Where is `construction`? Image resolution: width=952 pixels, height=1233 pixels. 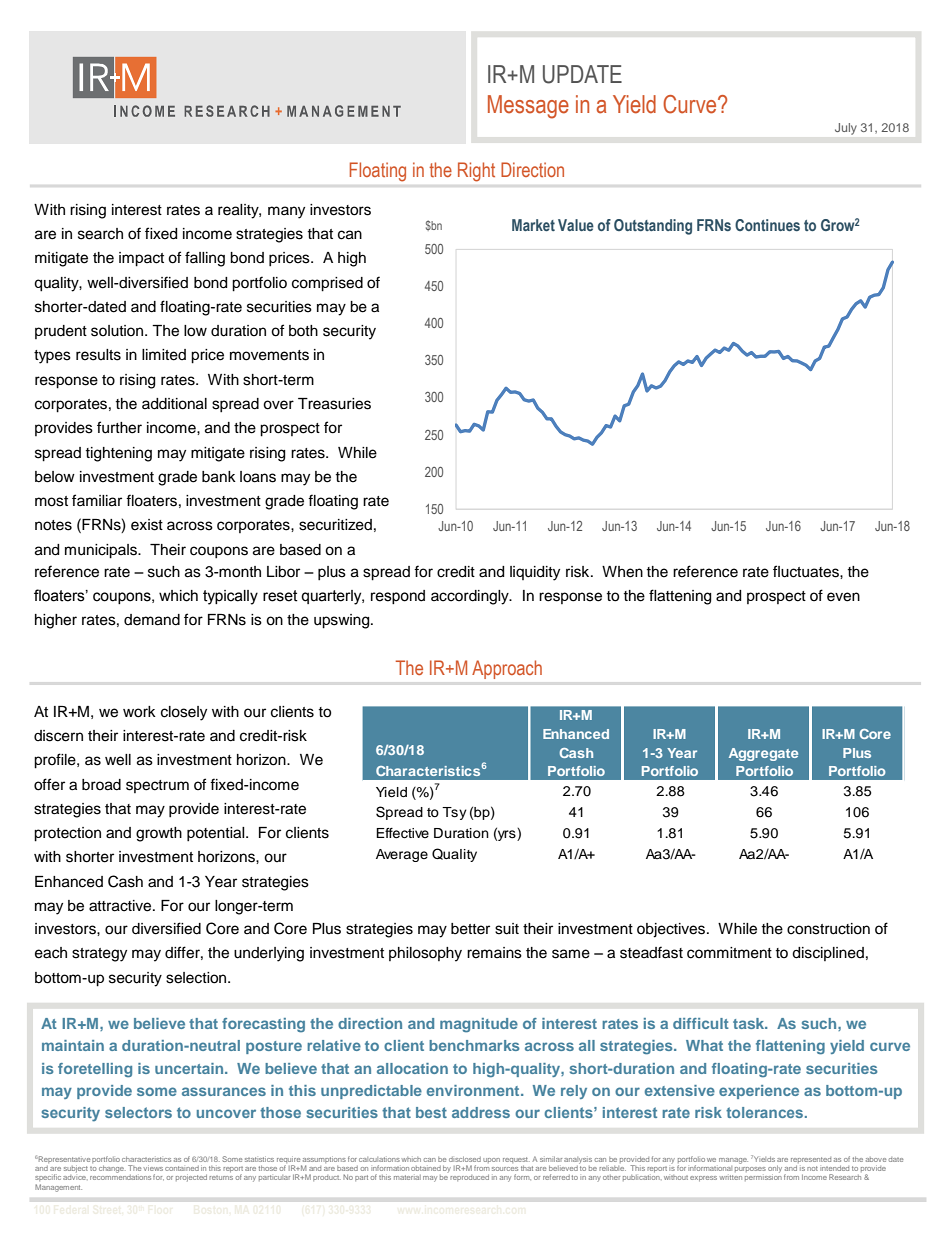 construction is located at coordinates (828, 929).
